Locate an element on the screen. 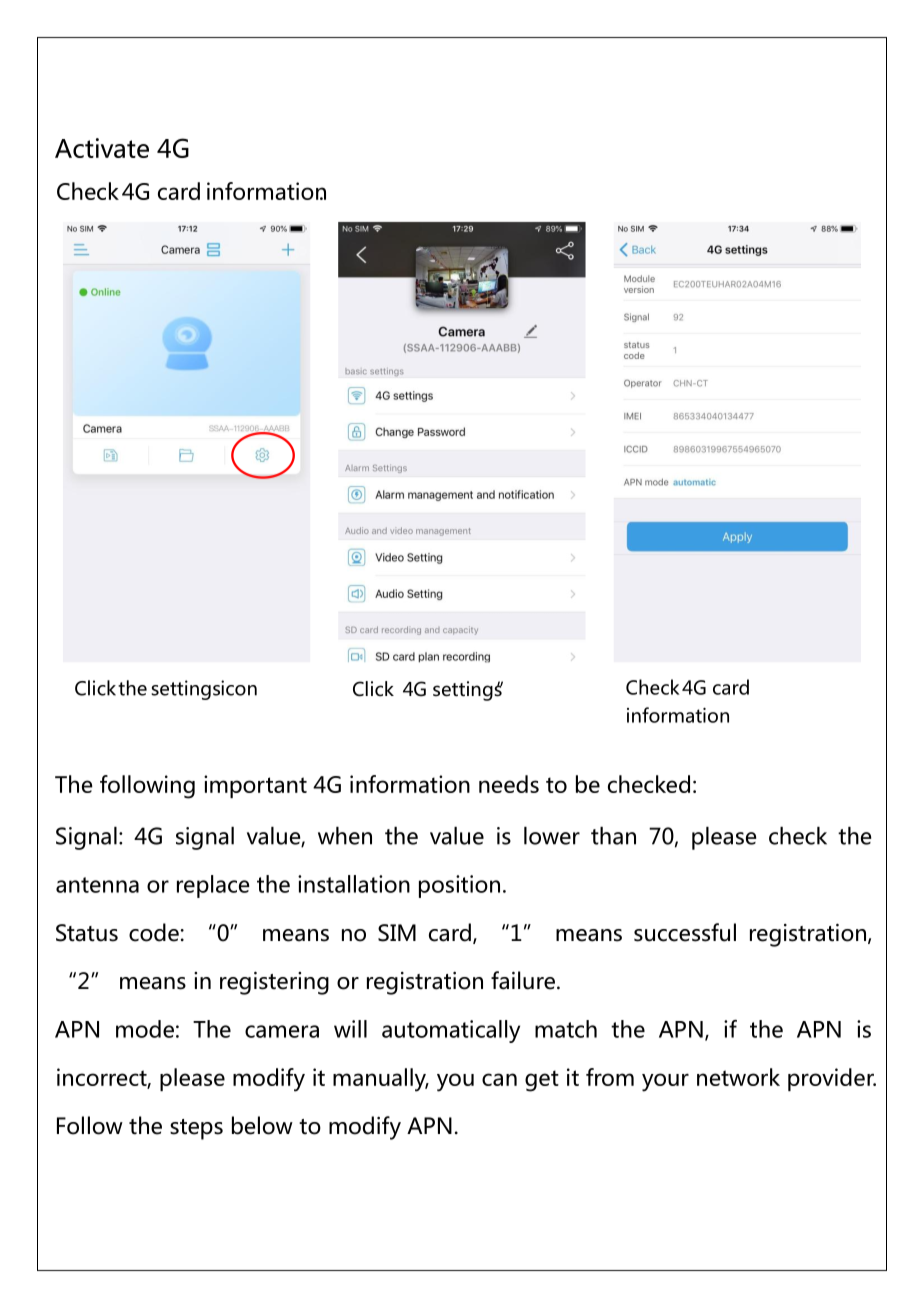 This screenshot has height=1308, width=924. important is located at coordinates (255, 786).
